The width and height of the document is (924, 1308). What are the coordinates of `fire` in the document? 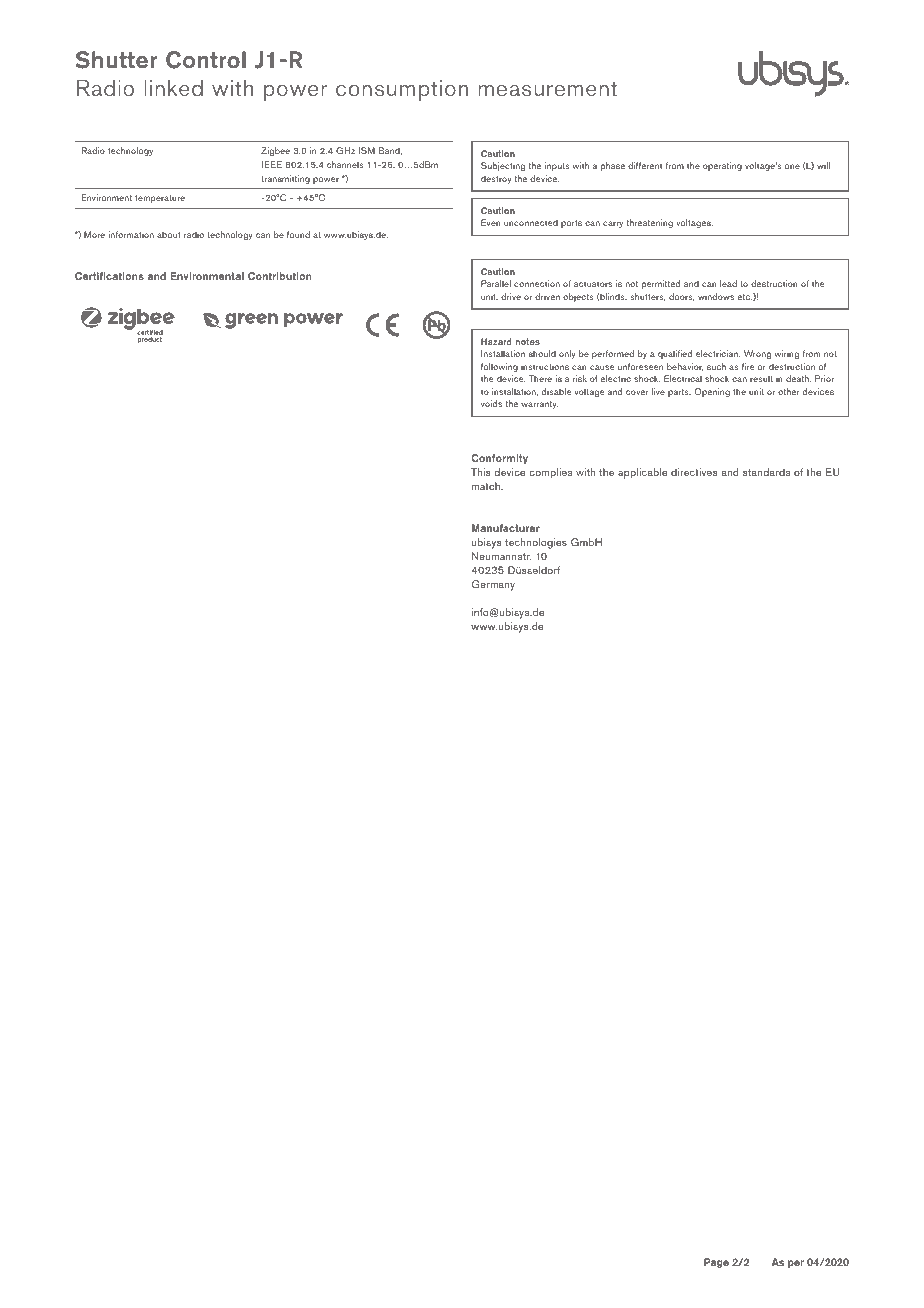 It's located at (748, 366).
